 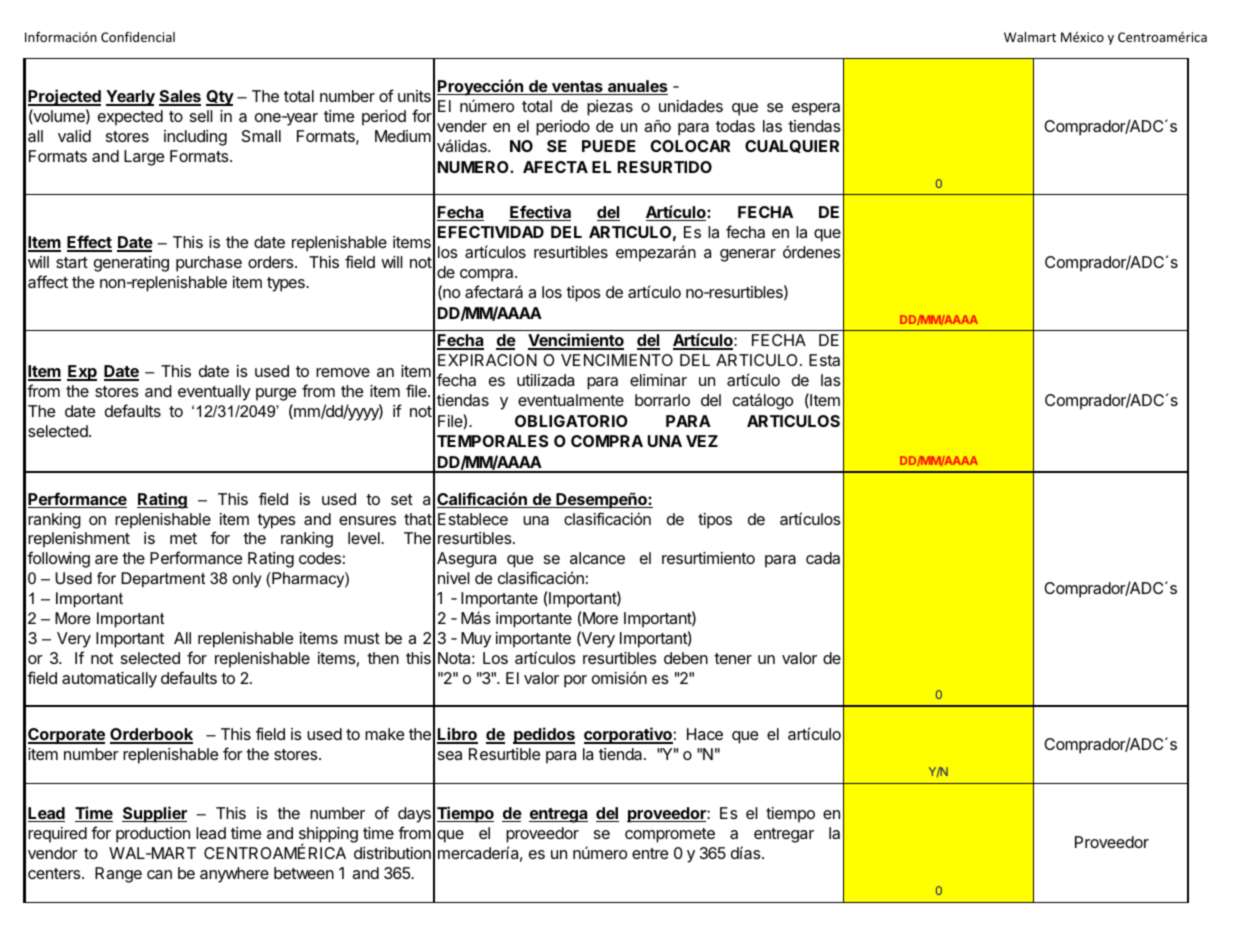 I want to click on distribution, so click(x=392, y=853).
